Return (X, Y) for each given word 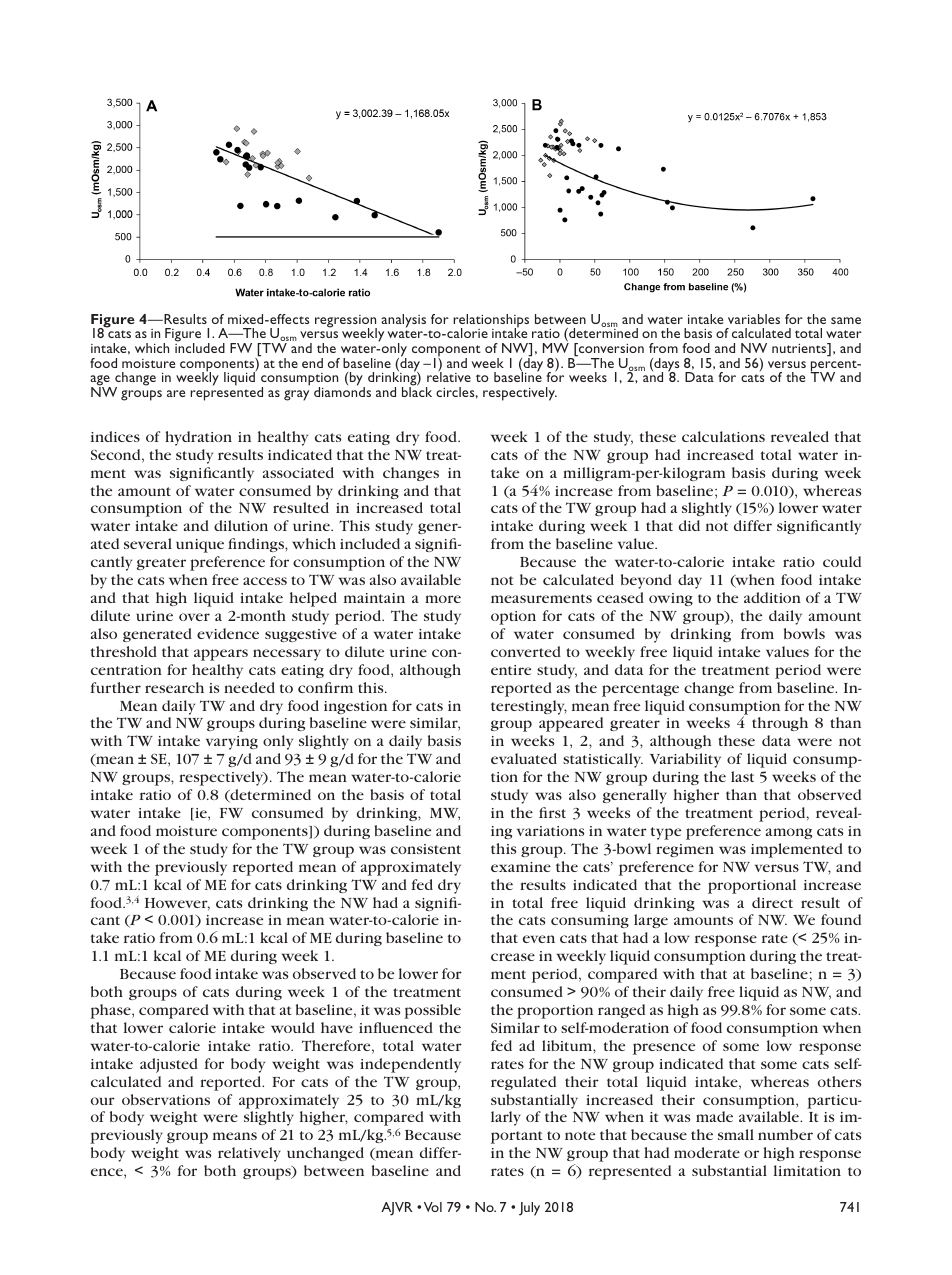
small (736, 1134)
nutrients (800, 349)
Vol (433, 1207)
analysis (403, 321)
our (103, 1101)
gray (296, 395)
